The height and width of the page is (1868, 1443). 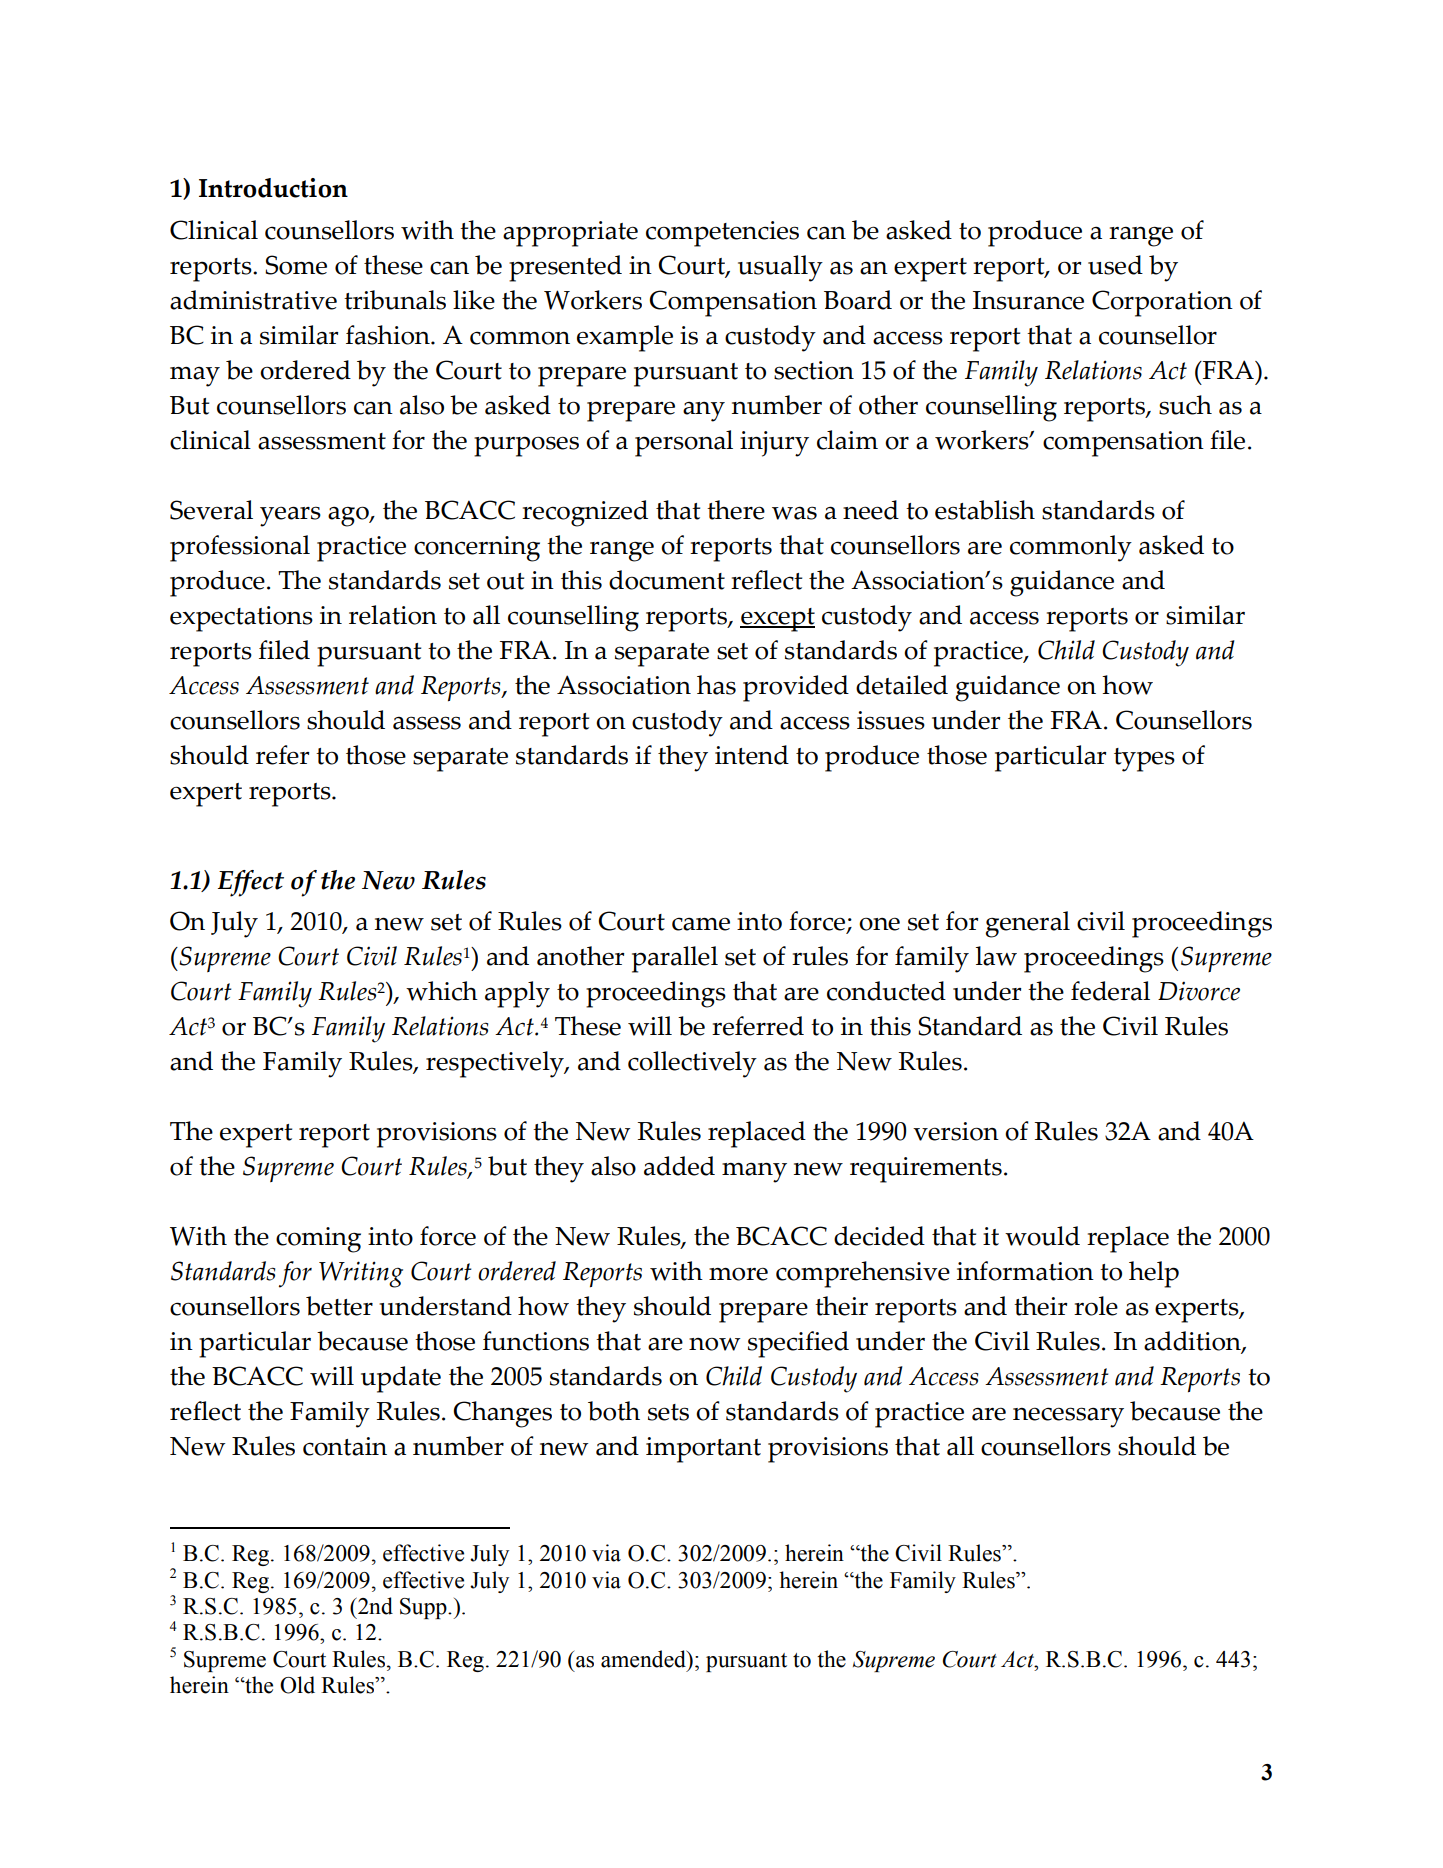 What do you see at coordinates (701, 924) in the page?
I see `came` at bounding box center [701, 924].
